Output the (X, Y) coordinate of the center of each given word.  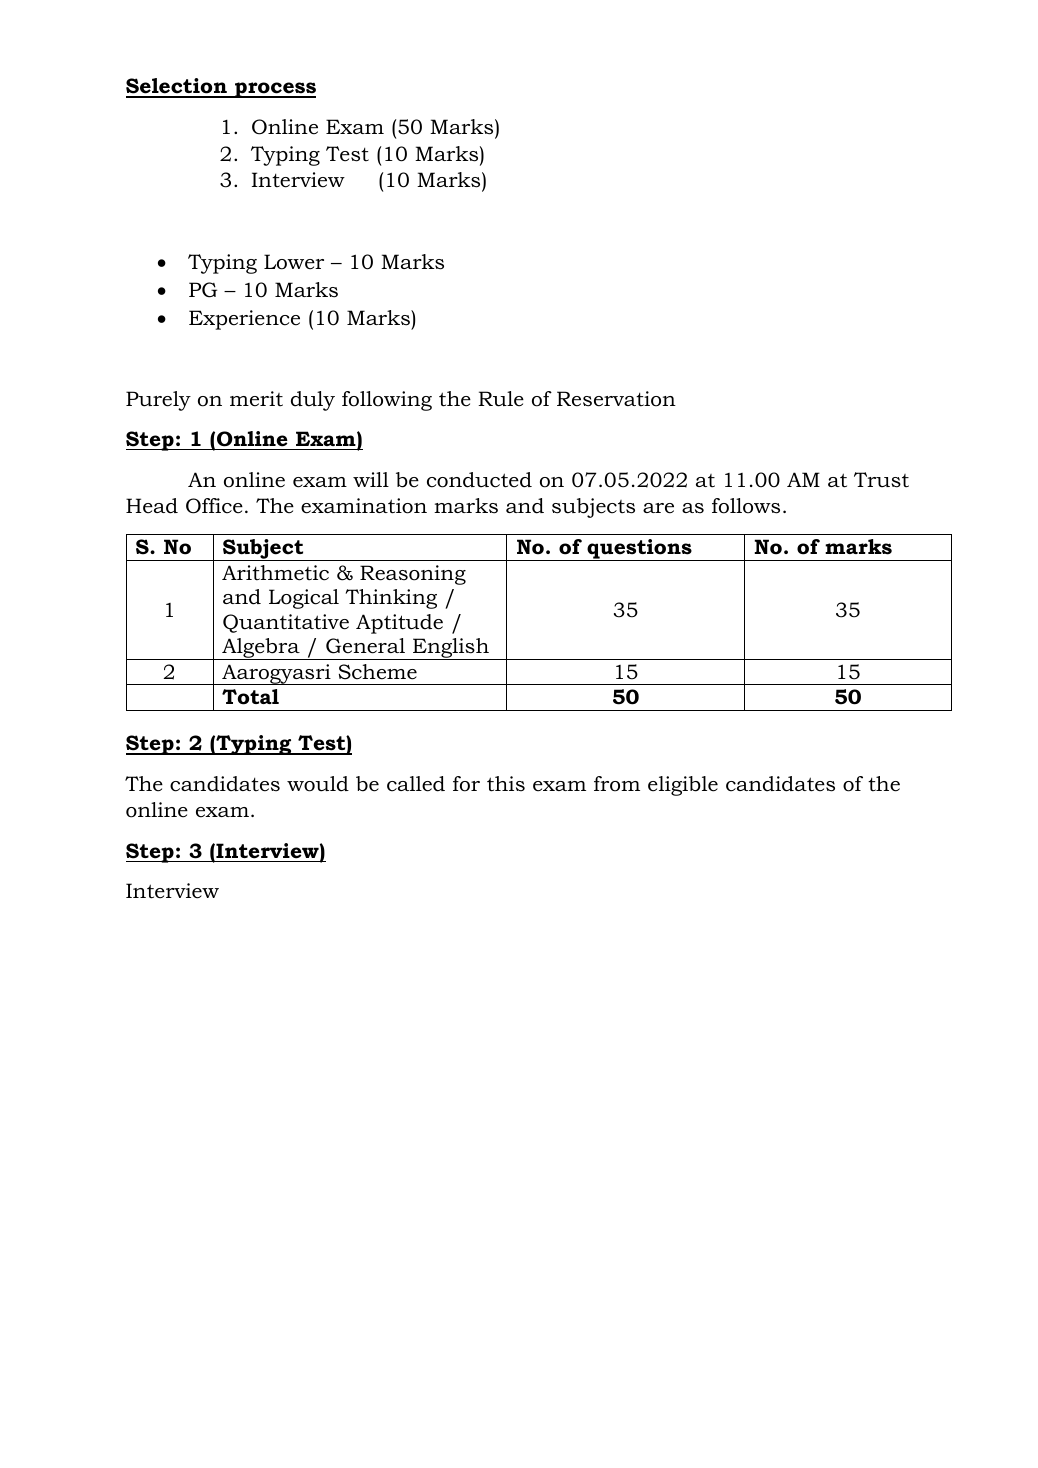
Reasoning (413, 575)
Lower (294, 262)
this (506, 784)
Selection (177, 87)
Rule (501, 399)
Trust (881, 480)
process (274, 90)
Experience (244, 320)
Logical (304, 599)
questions (639, 550)
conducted (479, 480)
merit (256, 399)
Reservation (616, 399)
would (318, 784)
